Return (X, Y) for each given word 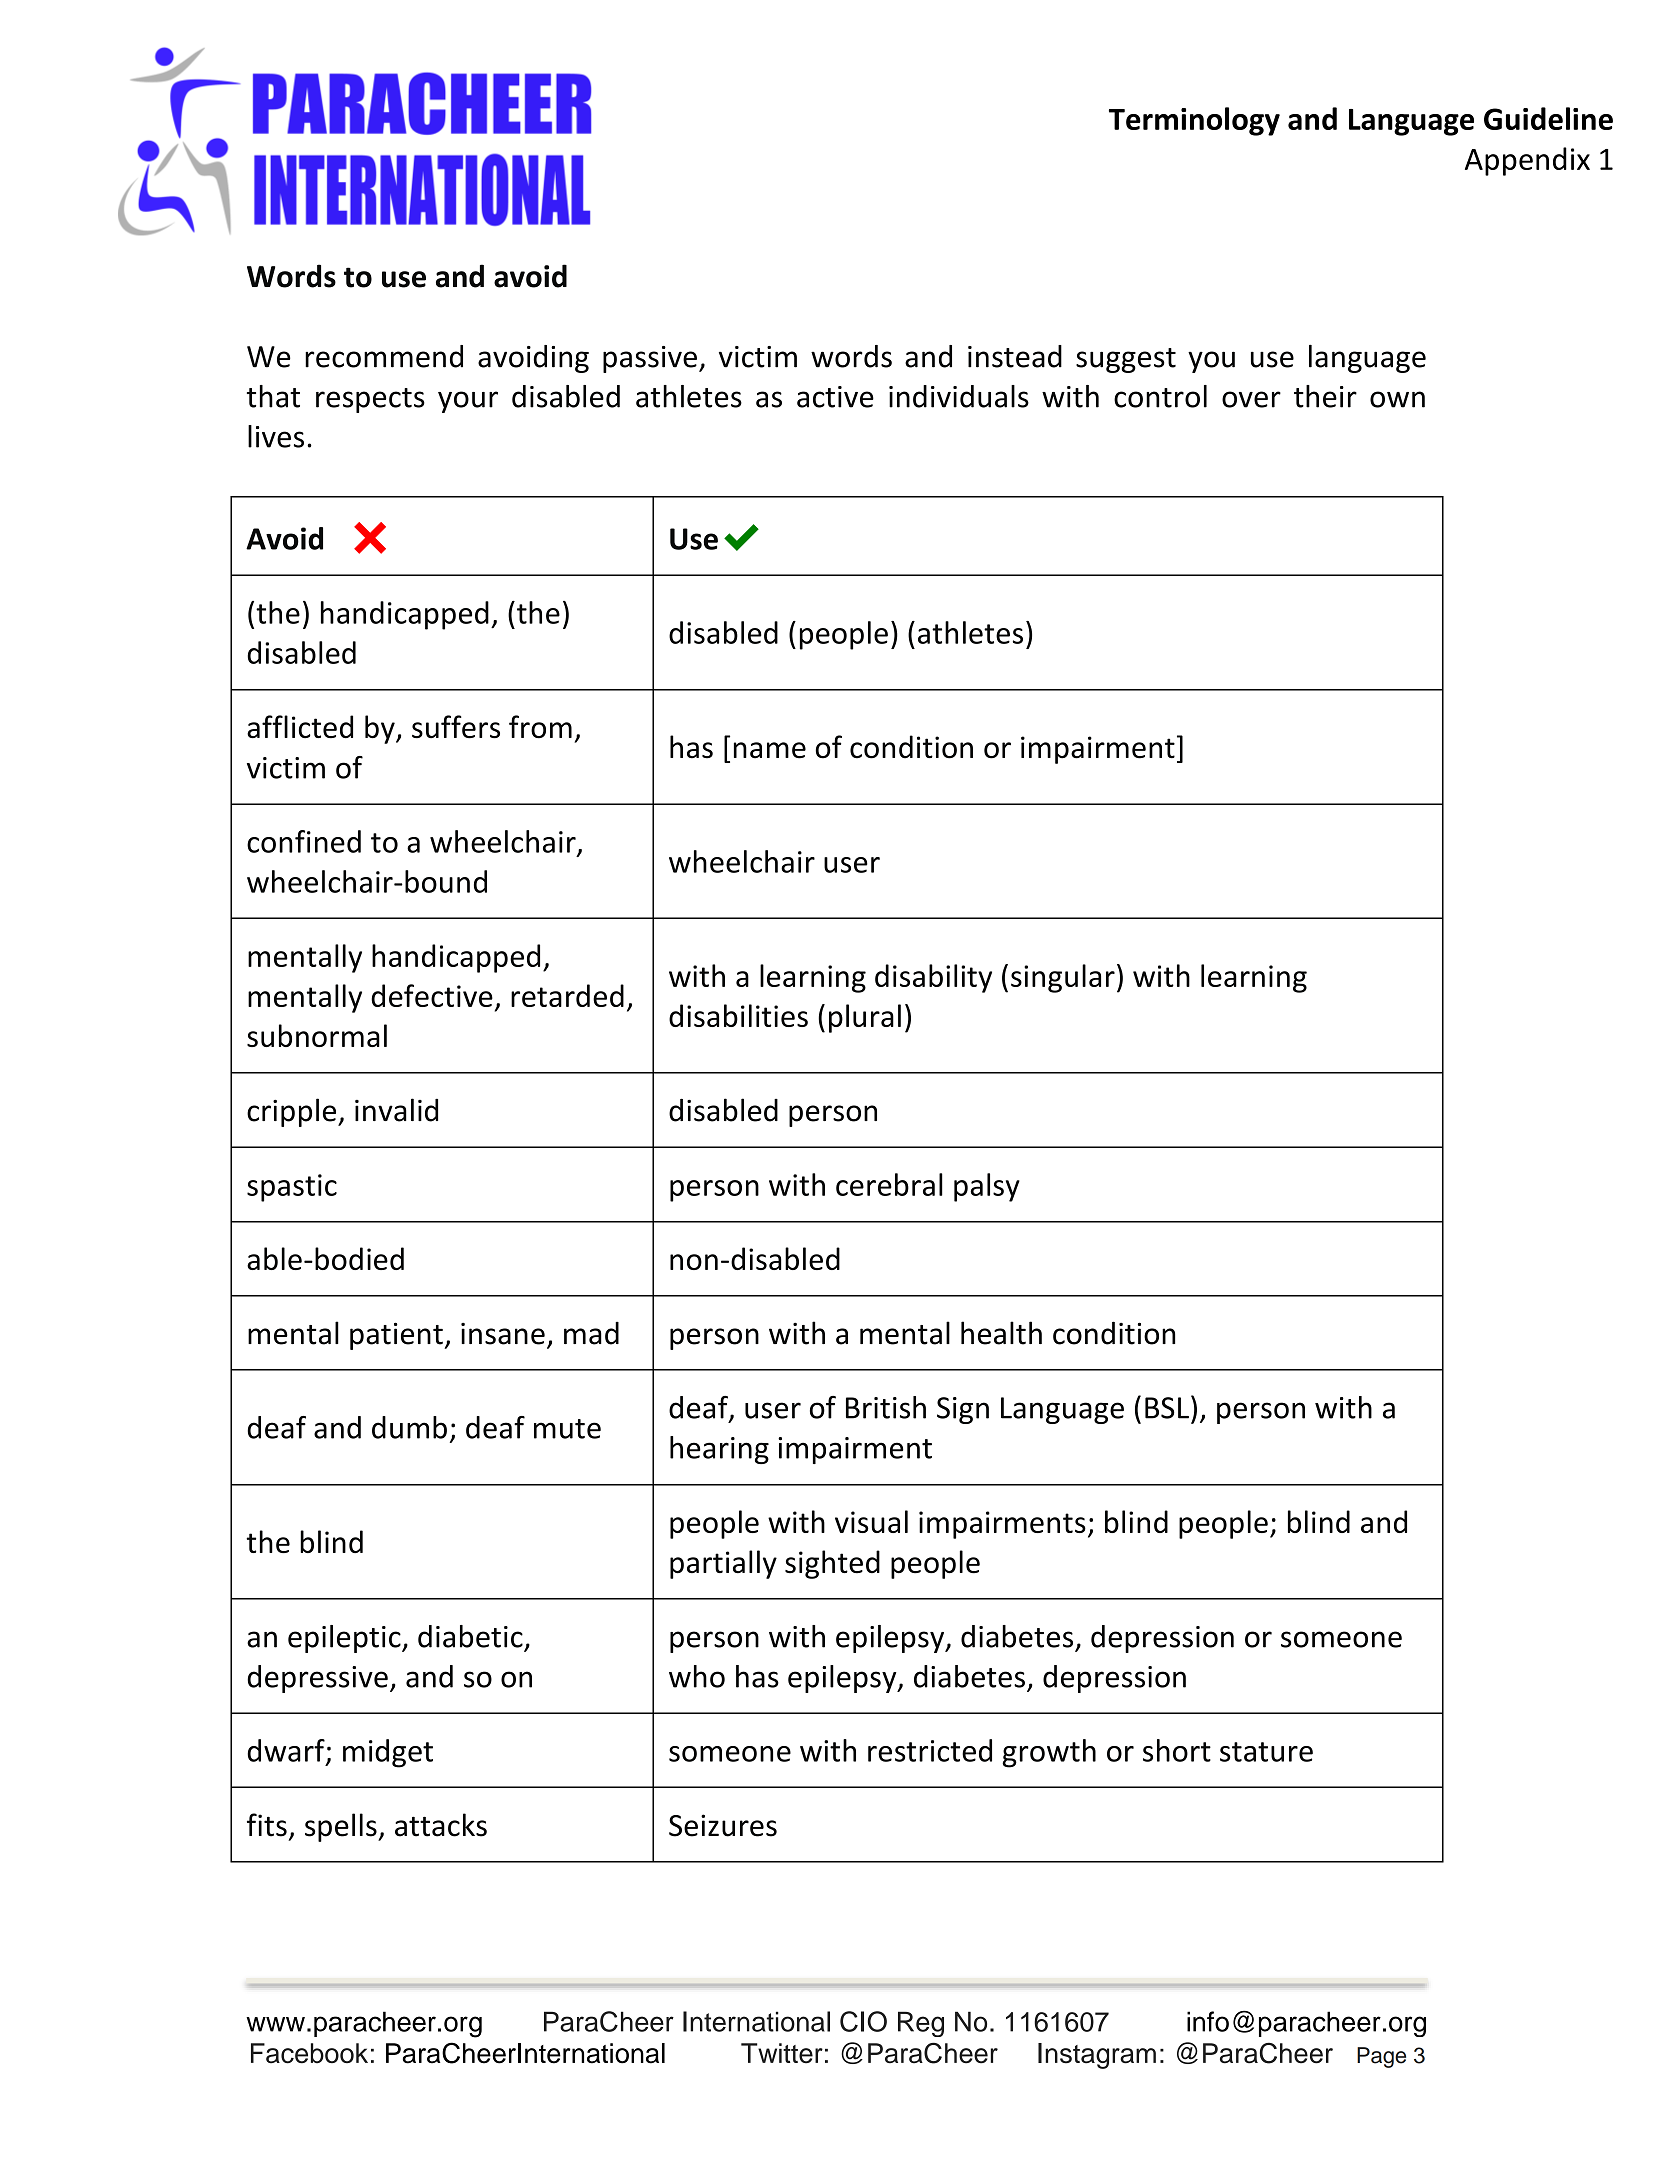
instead (1015, 356)
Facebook (309, 2053)
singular (1063, 978)
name (770, 750)
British (886, 1407)
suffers (456, 727)
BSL (1167, 1408)
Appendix (1527, 161)
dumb (409, 1427)
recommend (384, 356)
